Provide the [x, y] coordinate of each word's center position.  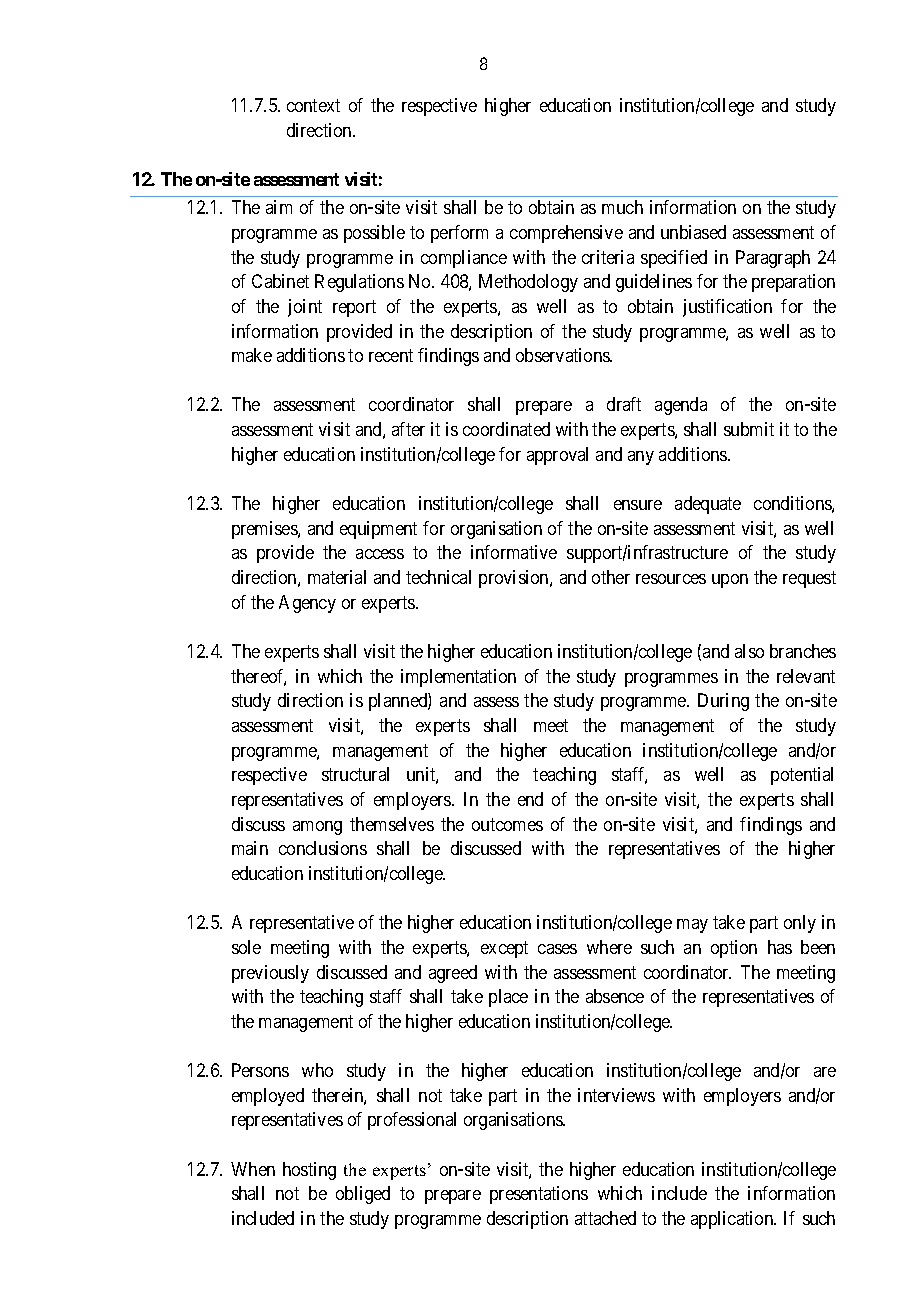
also [749, 651]
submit [749, 429]
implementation [458, 678]
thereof [258, 677]
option [734, 949]
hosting [309, 1171]
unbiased [693, 232]
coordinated [506, 429]
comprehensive [566, 234]
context [313, 106]
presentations [539, 1195]
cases [557, 949]
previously [270, 974]
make [252, 355]
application [733, 1220]
